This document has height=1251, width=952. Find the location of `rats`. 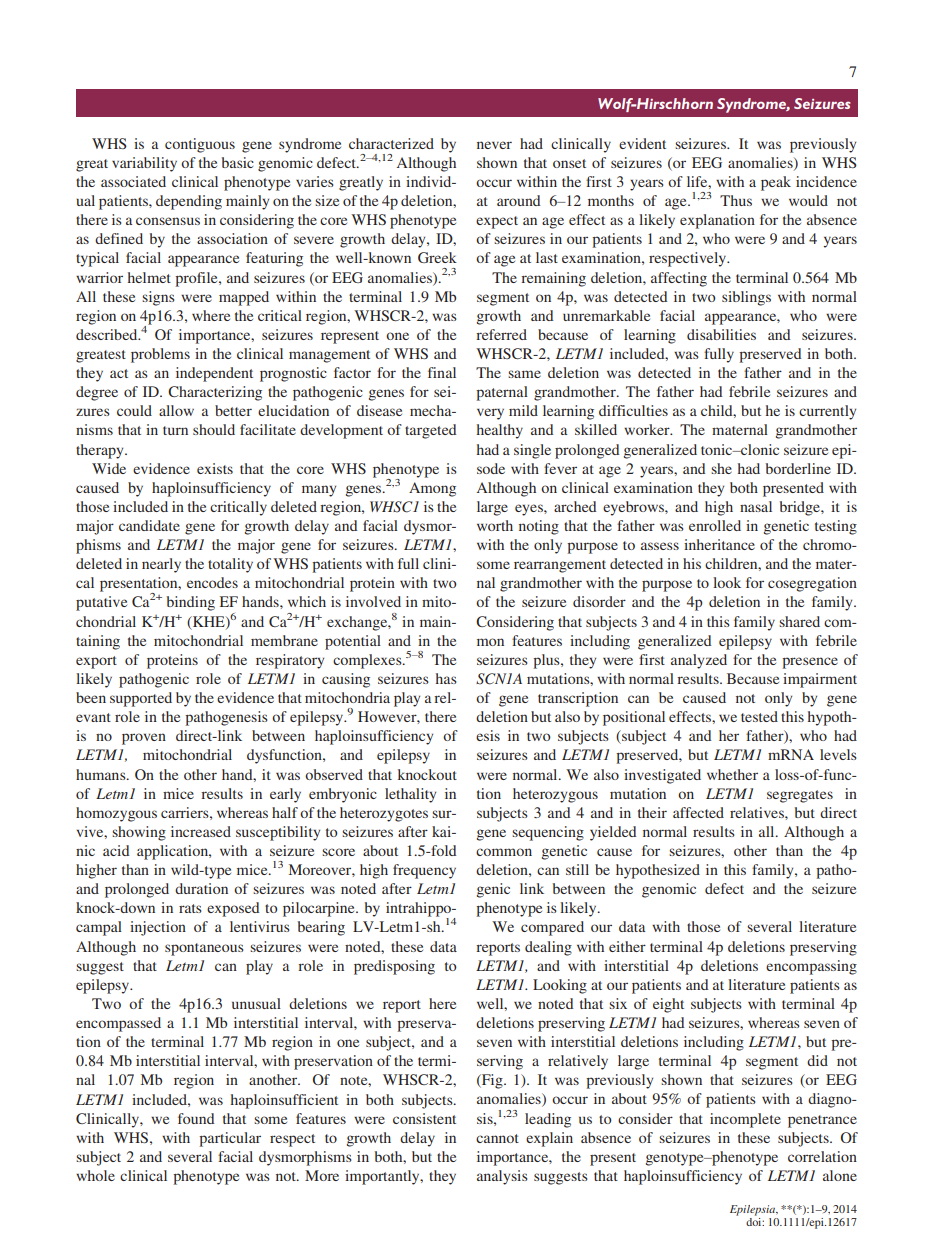

rats is located at coordinates (190, 908).
